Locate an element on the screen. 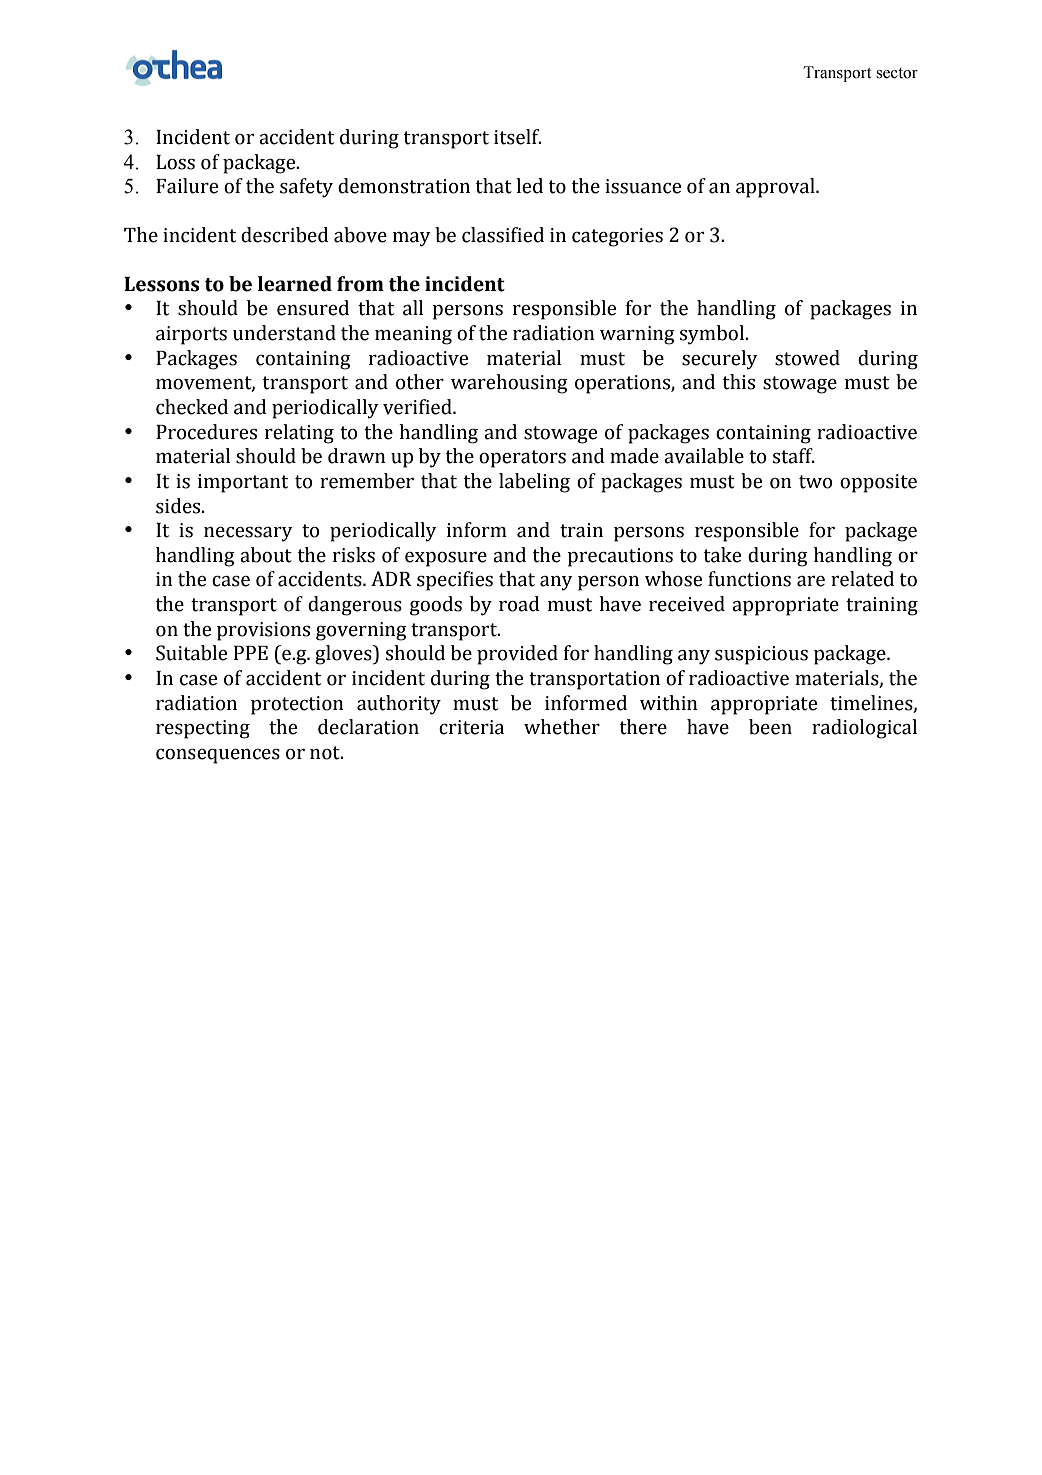 The image size is (1042, 1475). securely is located at coordinates (720, 360).
